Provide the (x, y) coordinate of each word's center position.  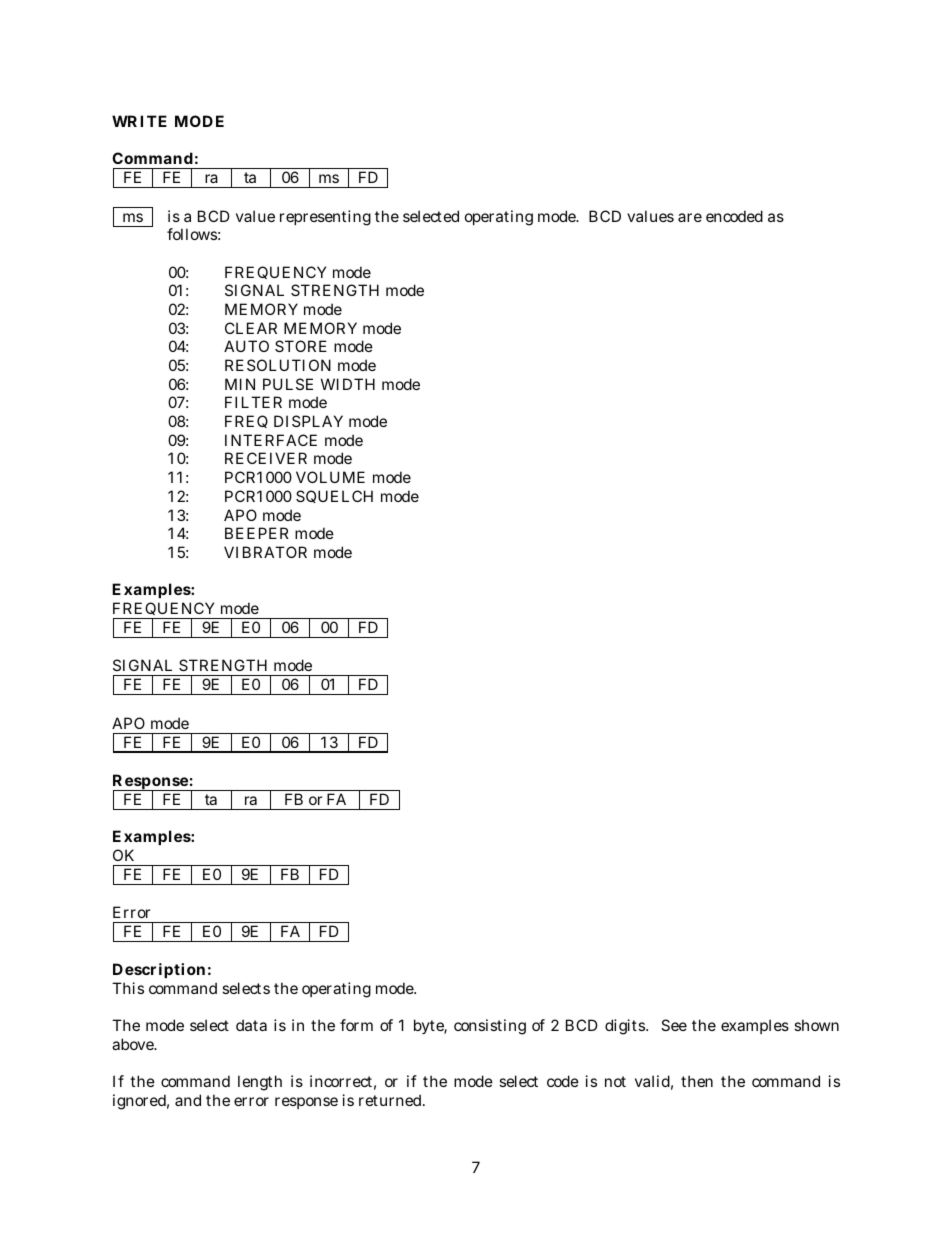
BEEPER (257, 533)
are (690, 217)
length (260, 1083)
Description (159, 970)
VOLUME (330, 477)
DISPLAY (308, 421)
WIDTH (348, 384)
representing (325, 218)
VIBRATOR (265, 552)
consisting (490, 1027)
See (674, 1025)
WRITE (139, 121)
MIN (240, 384)
